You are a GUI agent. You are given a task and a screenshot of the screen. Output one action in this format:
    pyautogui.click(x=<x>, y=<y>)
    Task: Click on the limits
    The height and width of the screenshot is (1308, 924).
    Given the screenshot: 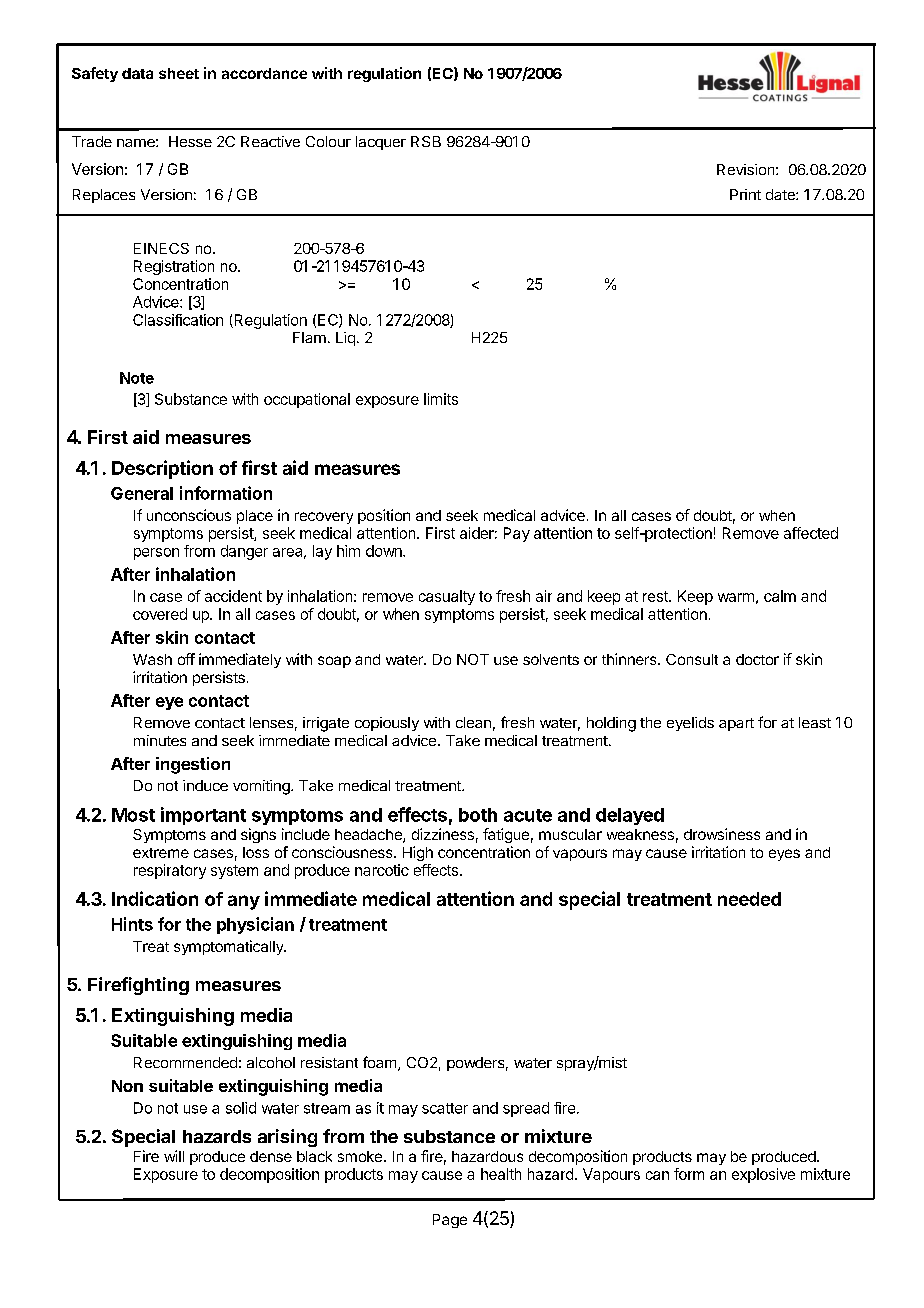 What is the action you would take?
    pyautogui.click(x=441, y=399)
